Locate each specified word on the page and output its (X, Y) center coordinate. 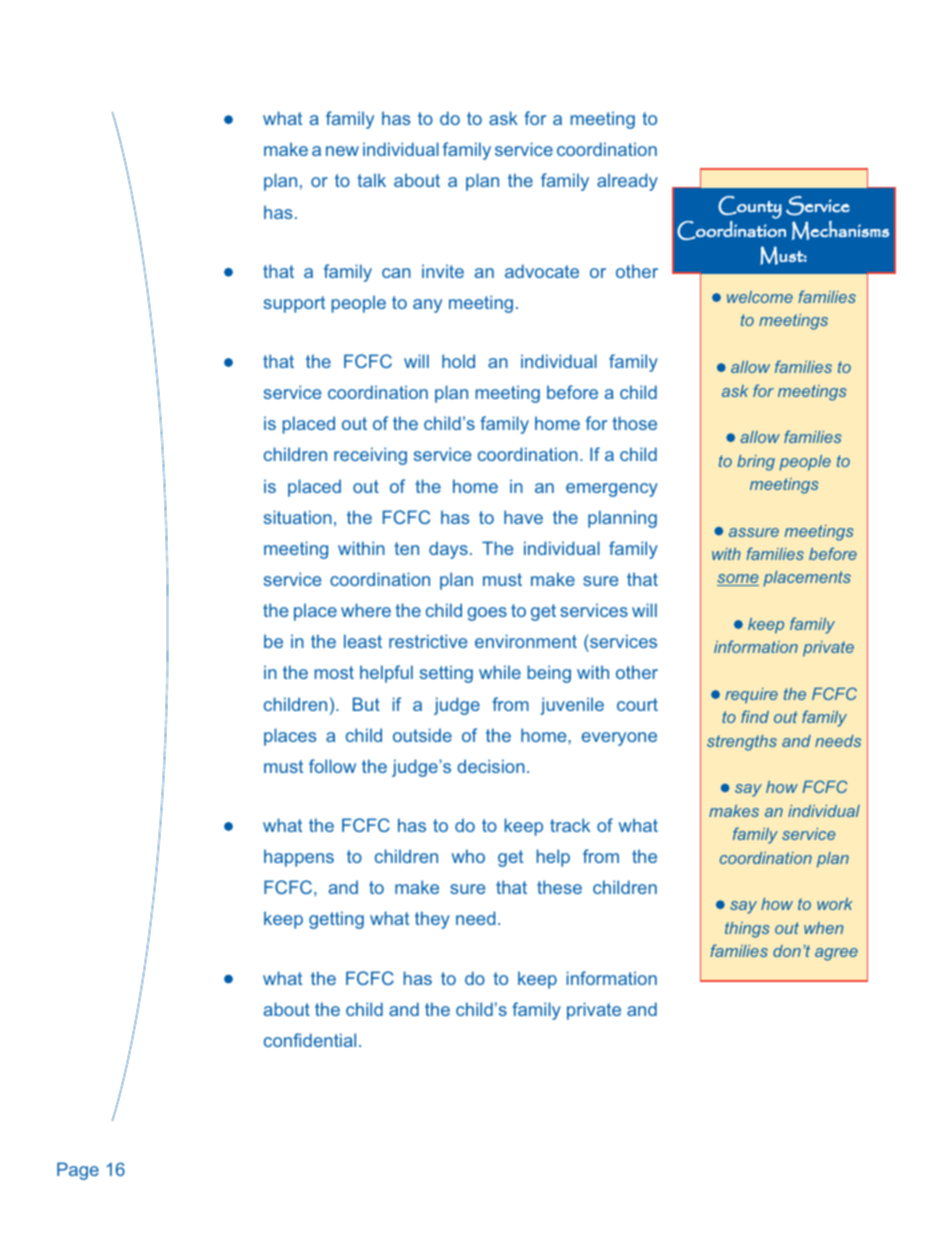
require (751, 696)
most (334, 672)
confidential (310, 1040)
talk (371, 180)
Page (78, 1171)
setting (446, 674)
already (627, 182)
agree (836, 954)
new (342, 151)
